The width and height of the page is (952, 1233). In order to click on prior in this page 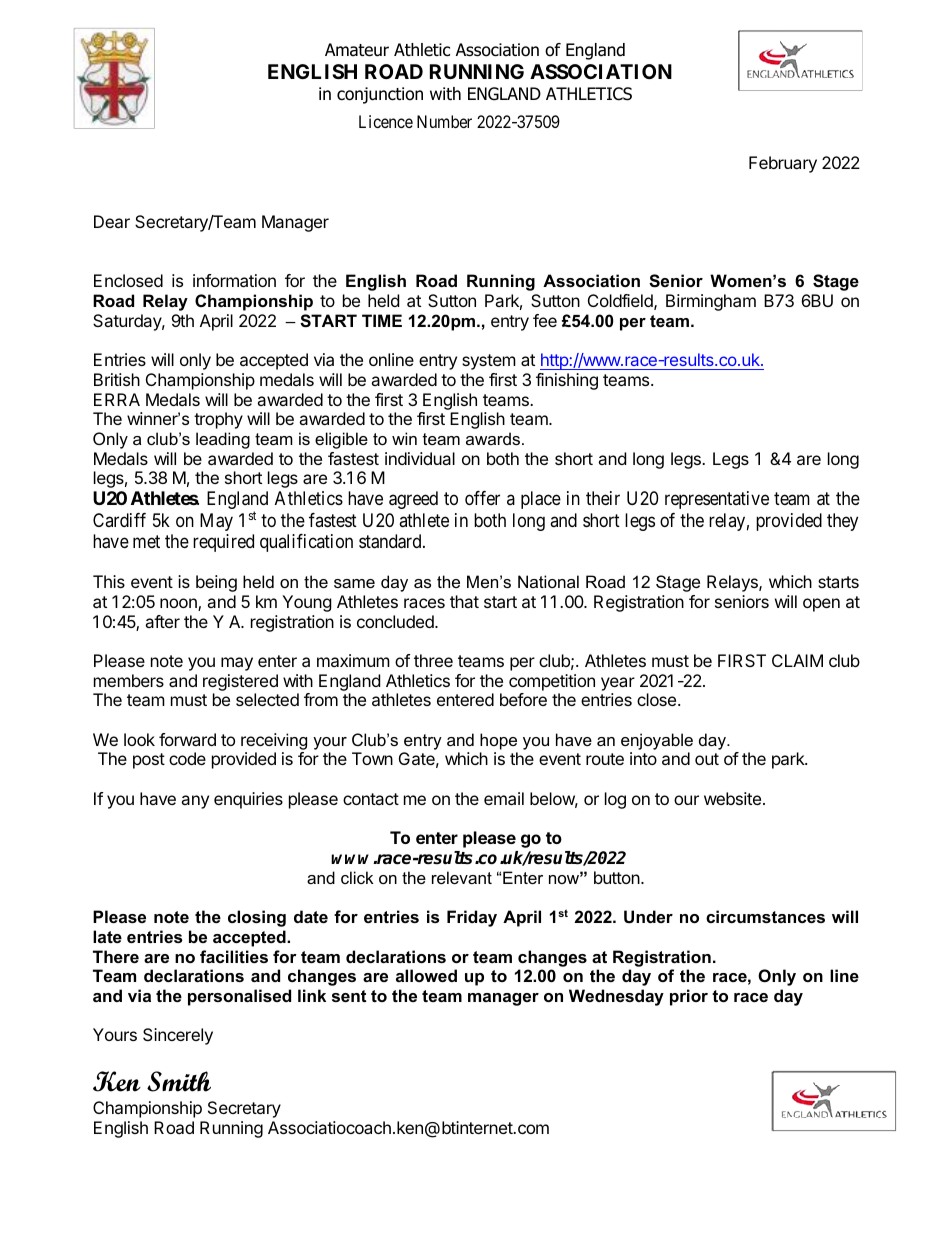, I will do `click(689, 997)`.
